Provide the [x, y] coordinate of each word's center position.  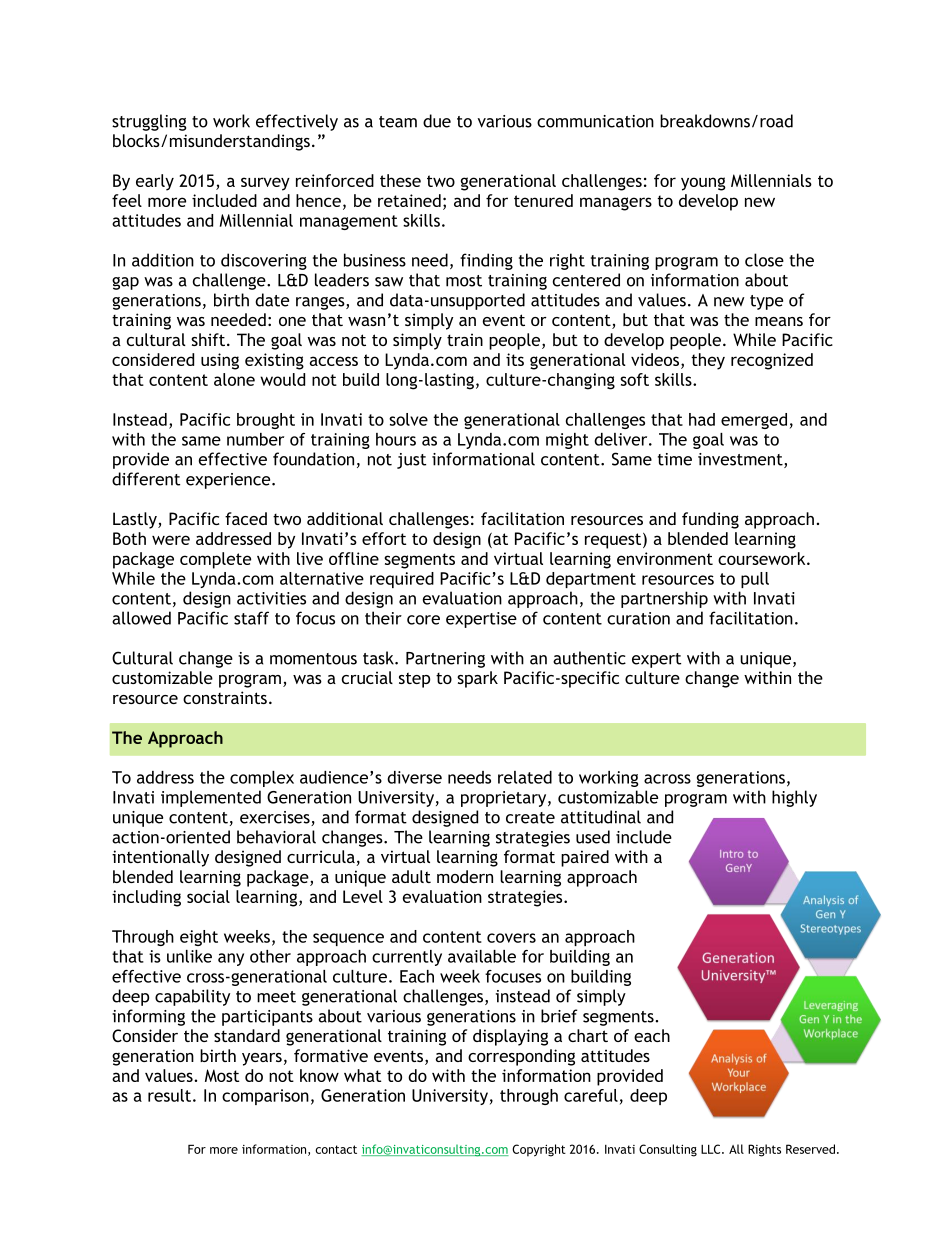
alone [234, 379]
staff [251, 618]
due [437, 121]
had [702, 419]
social [208, 896]
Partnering [445, 660]
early [155, 182]
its [515, 359]
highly [794, 798]
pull [755, 580]
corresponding [521, 1057]
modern [465, 876]
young [703, 184]
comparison [265, 1097]
